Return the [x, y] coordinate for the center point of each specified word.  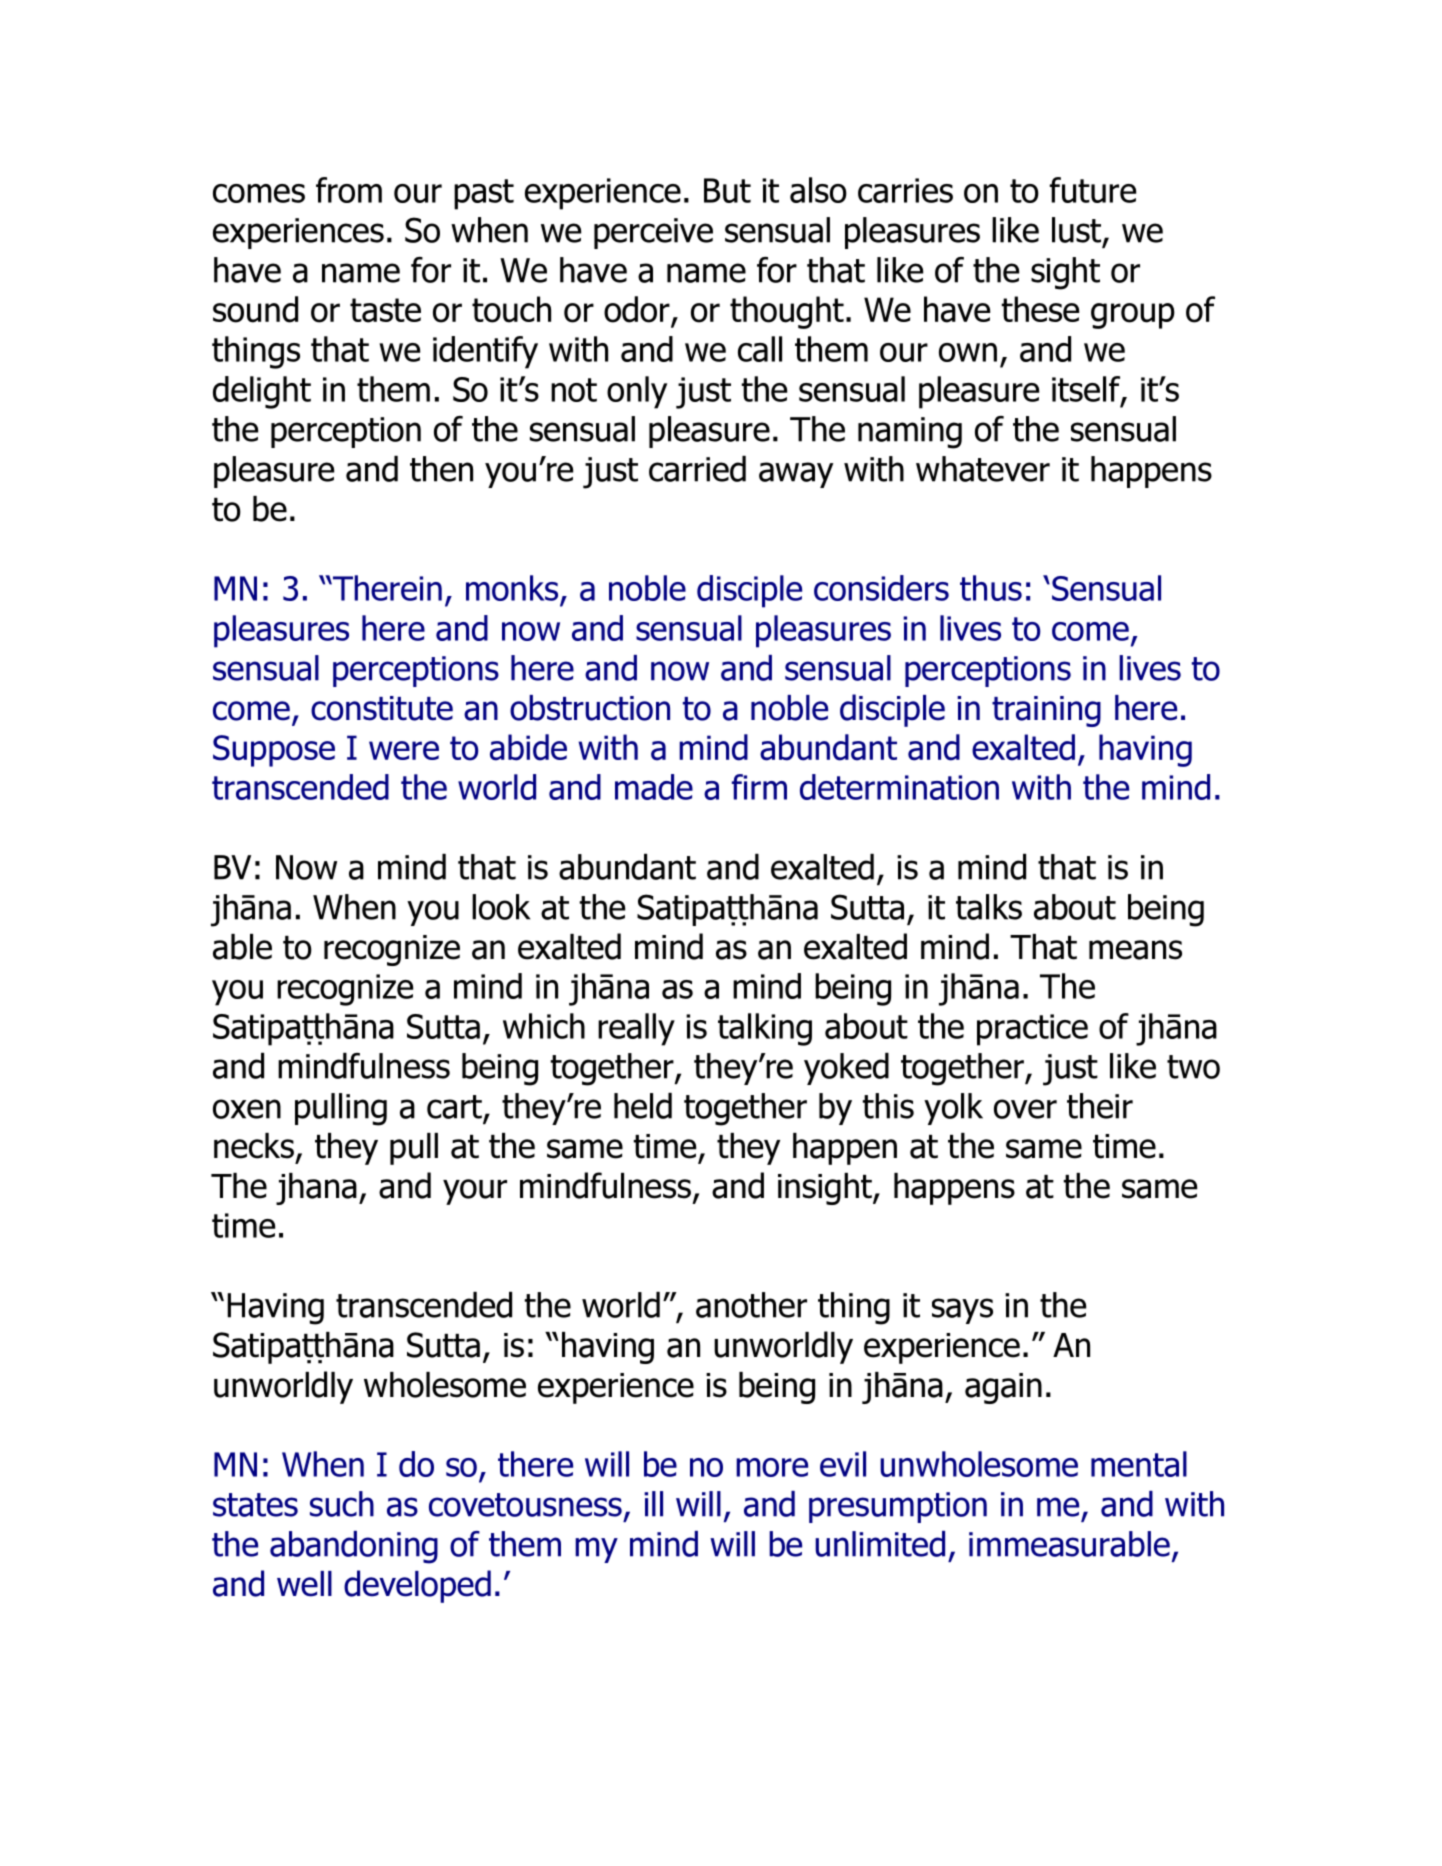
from [349, 190]
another [751, 1305]
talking [765, 1029]
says [962, 1311]
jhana [316, 1189]
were [404, 750]
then [441, 469]
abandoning [354, 1547]
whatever [983, 469]
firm [759, 787]
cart [454, 1107]
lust [1078, 231]
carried [697, 469]
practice [1032, 1030]
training [1046, 711]
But [727, 190]
